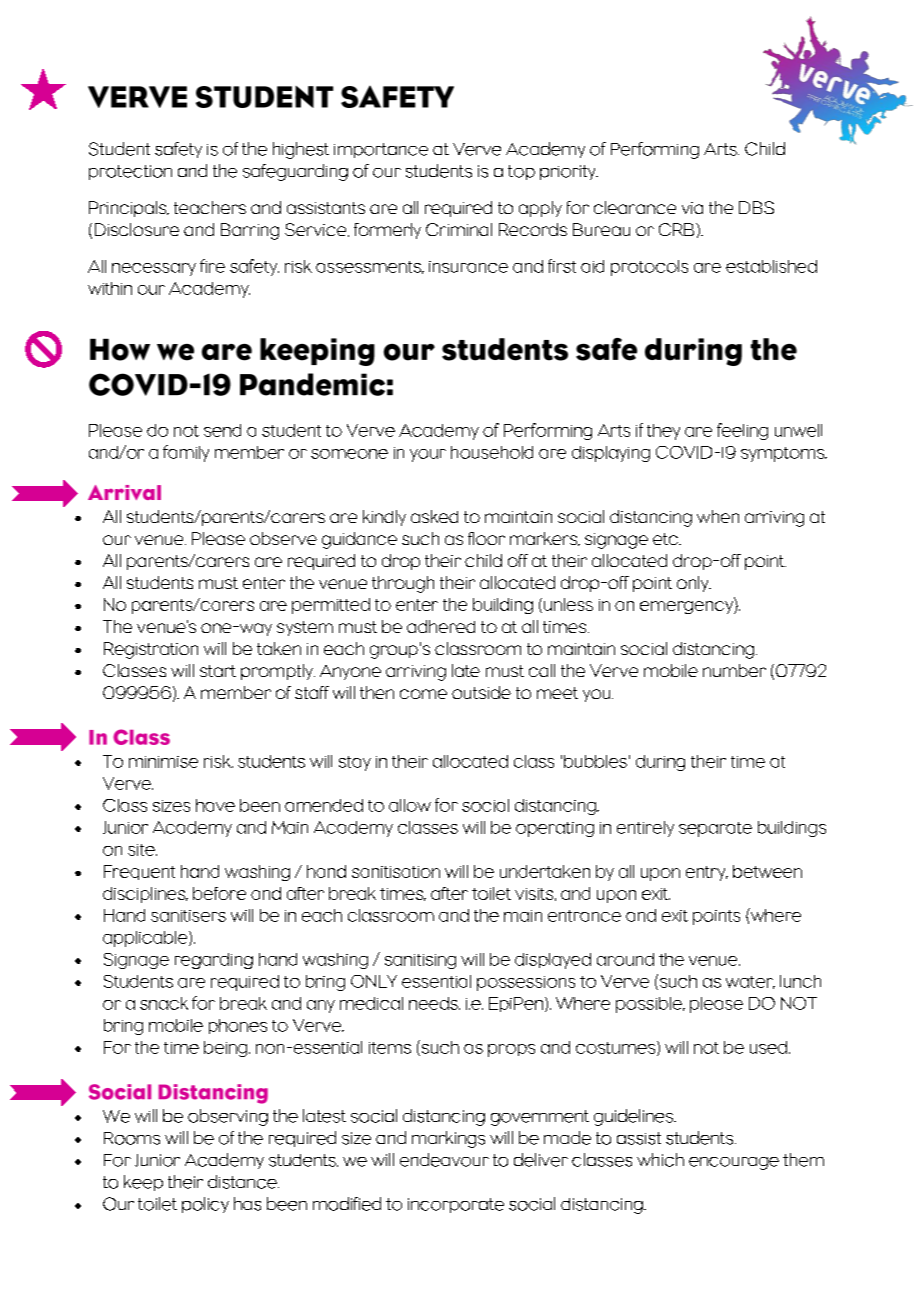  I want to click on when, so click(718, 516).
